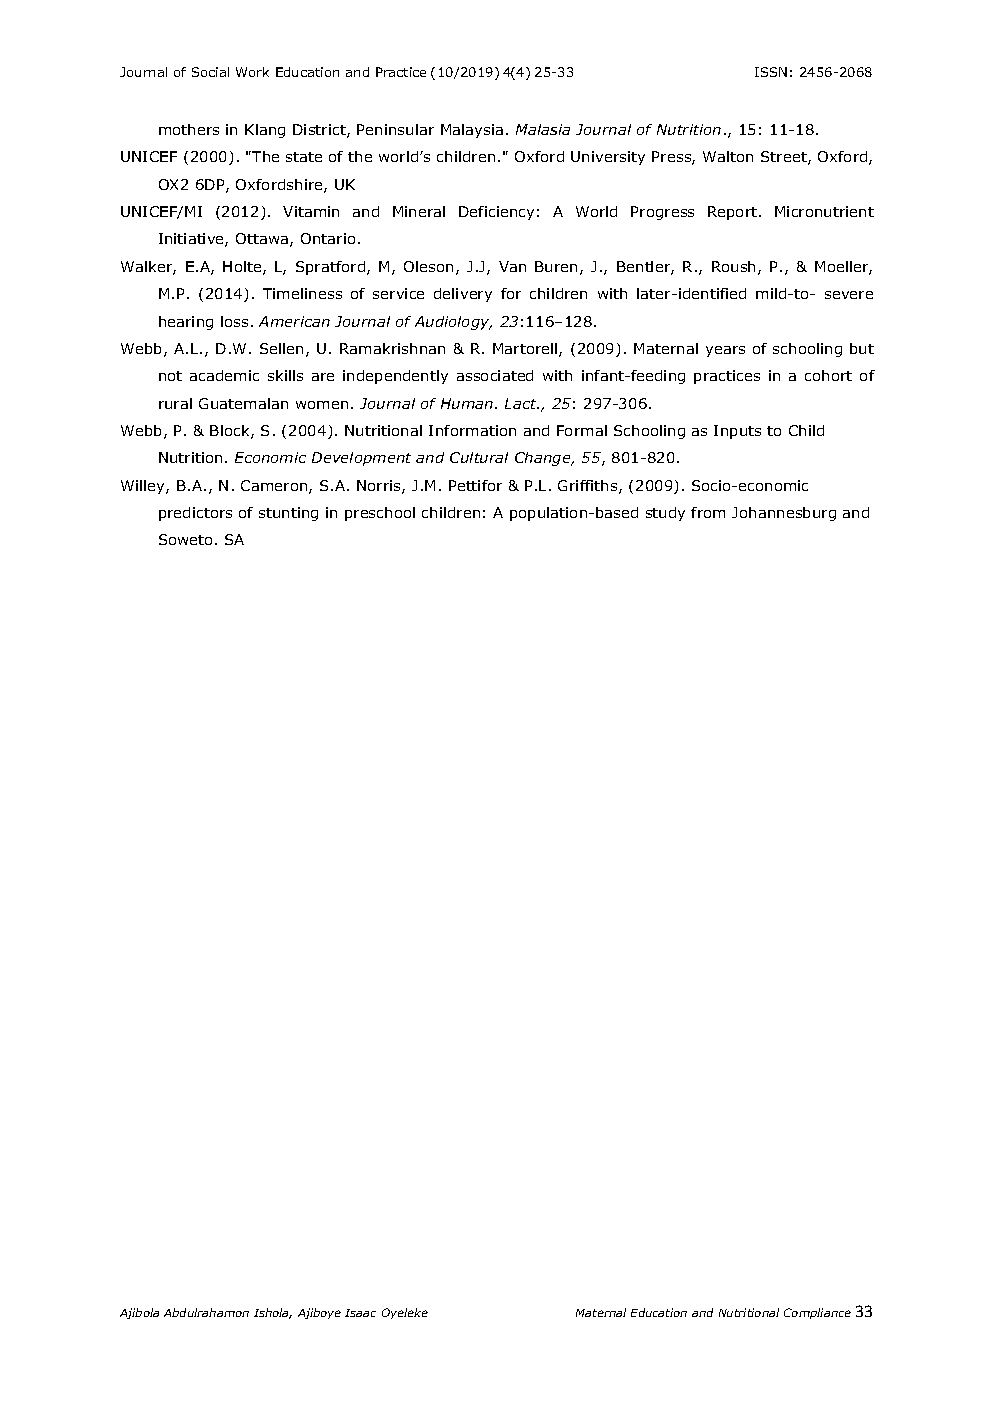 Image resolution: width=994 pixels, height=1405 pixels. I want to click on Klang, so click(265, 131).
